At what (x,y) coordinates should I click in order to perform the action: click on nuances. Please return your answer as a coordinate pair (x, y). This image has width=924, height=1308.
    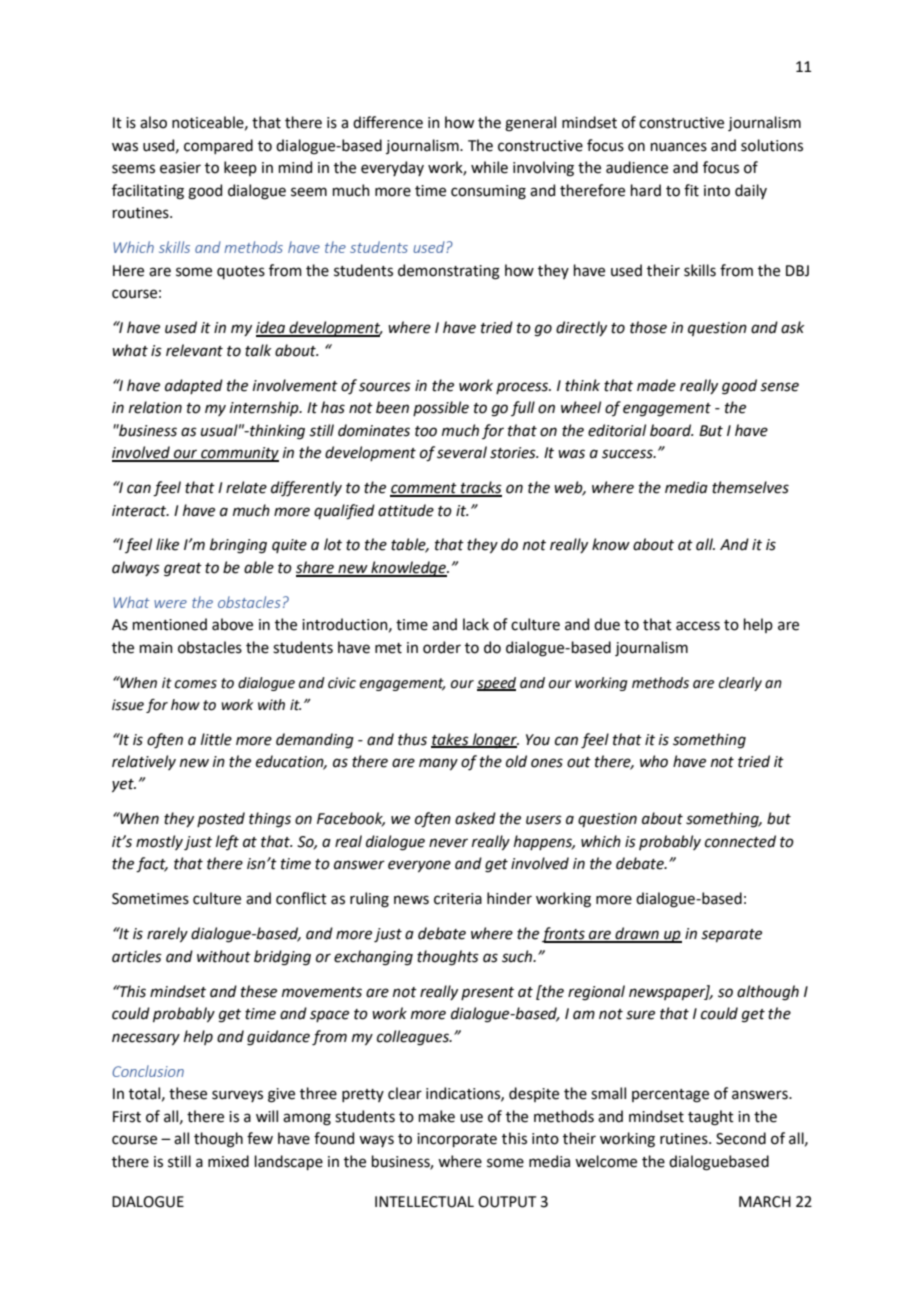
    Looking at the image, I should click on (679, 147).
